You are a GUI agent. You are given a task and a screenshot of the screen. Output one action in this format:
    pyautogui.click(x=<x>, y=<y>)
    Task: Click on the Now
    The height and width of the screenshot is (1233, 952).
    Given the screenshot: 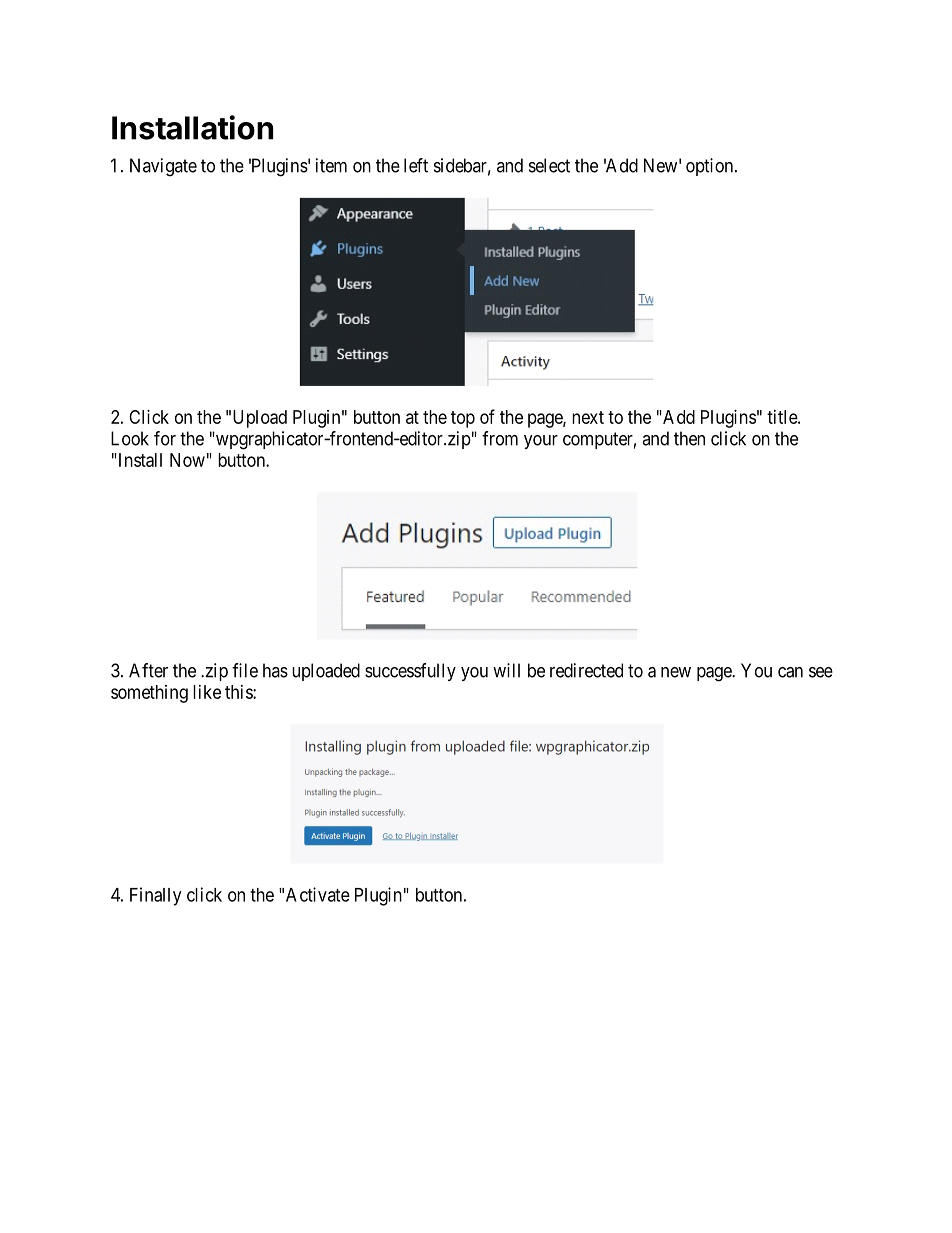 What is the action you would take?
    pyautogui.click(x=187, y=460)
